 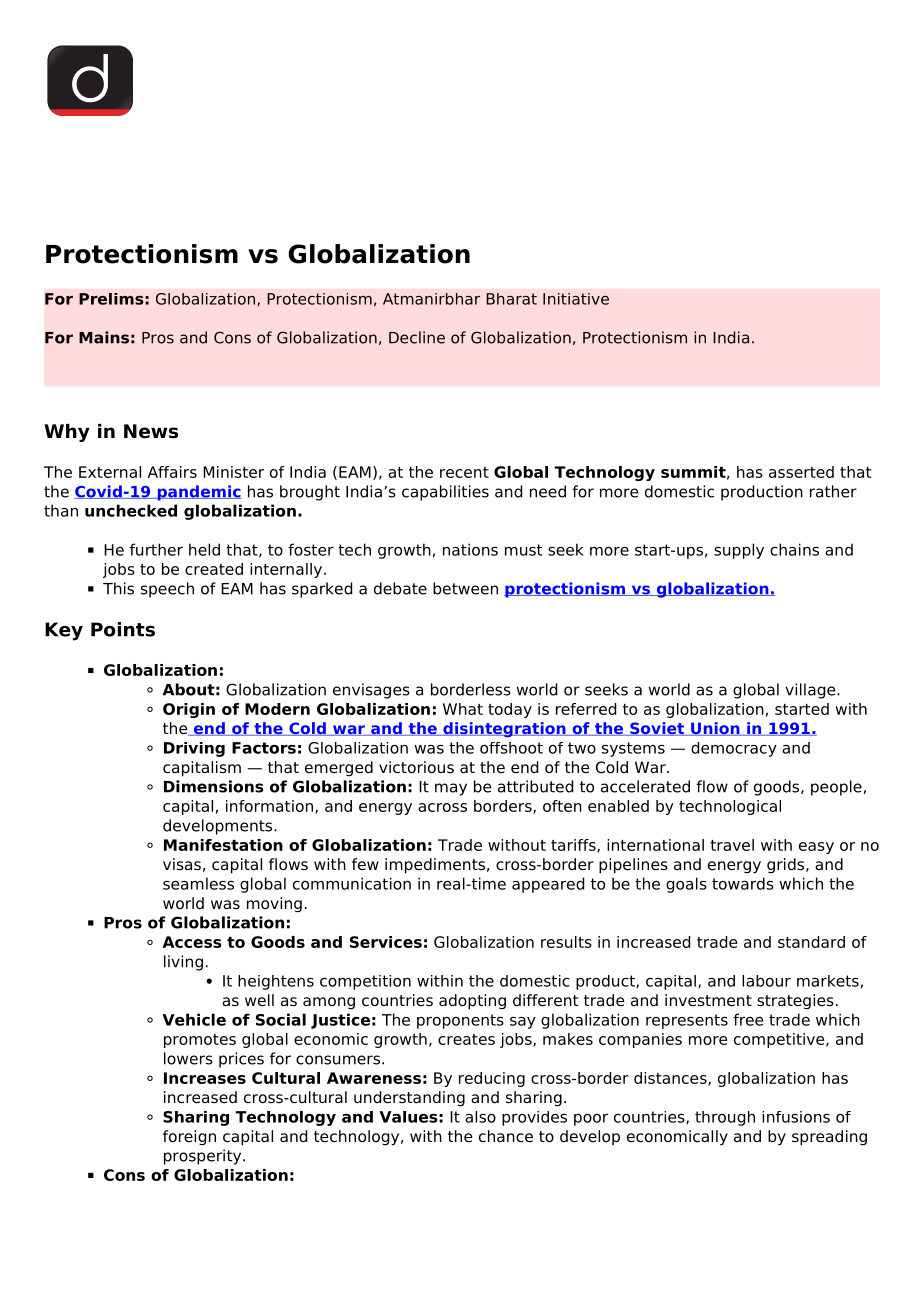 What do you see at coordinates (417, 337) in the document?
I see `Decline` at bounding box center [417, 337].
